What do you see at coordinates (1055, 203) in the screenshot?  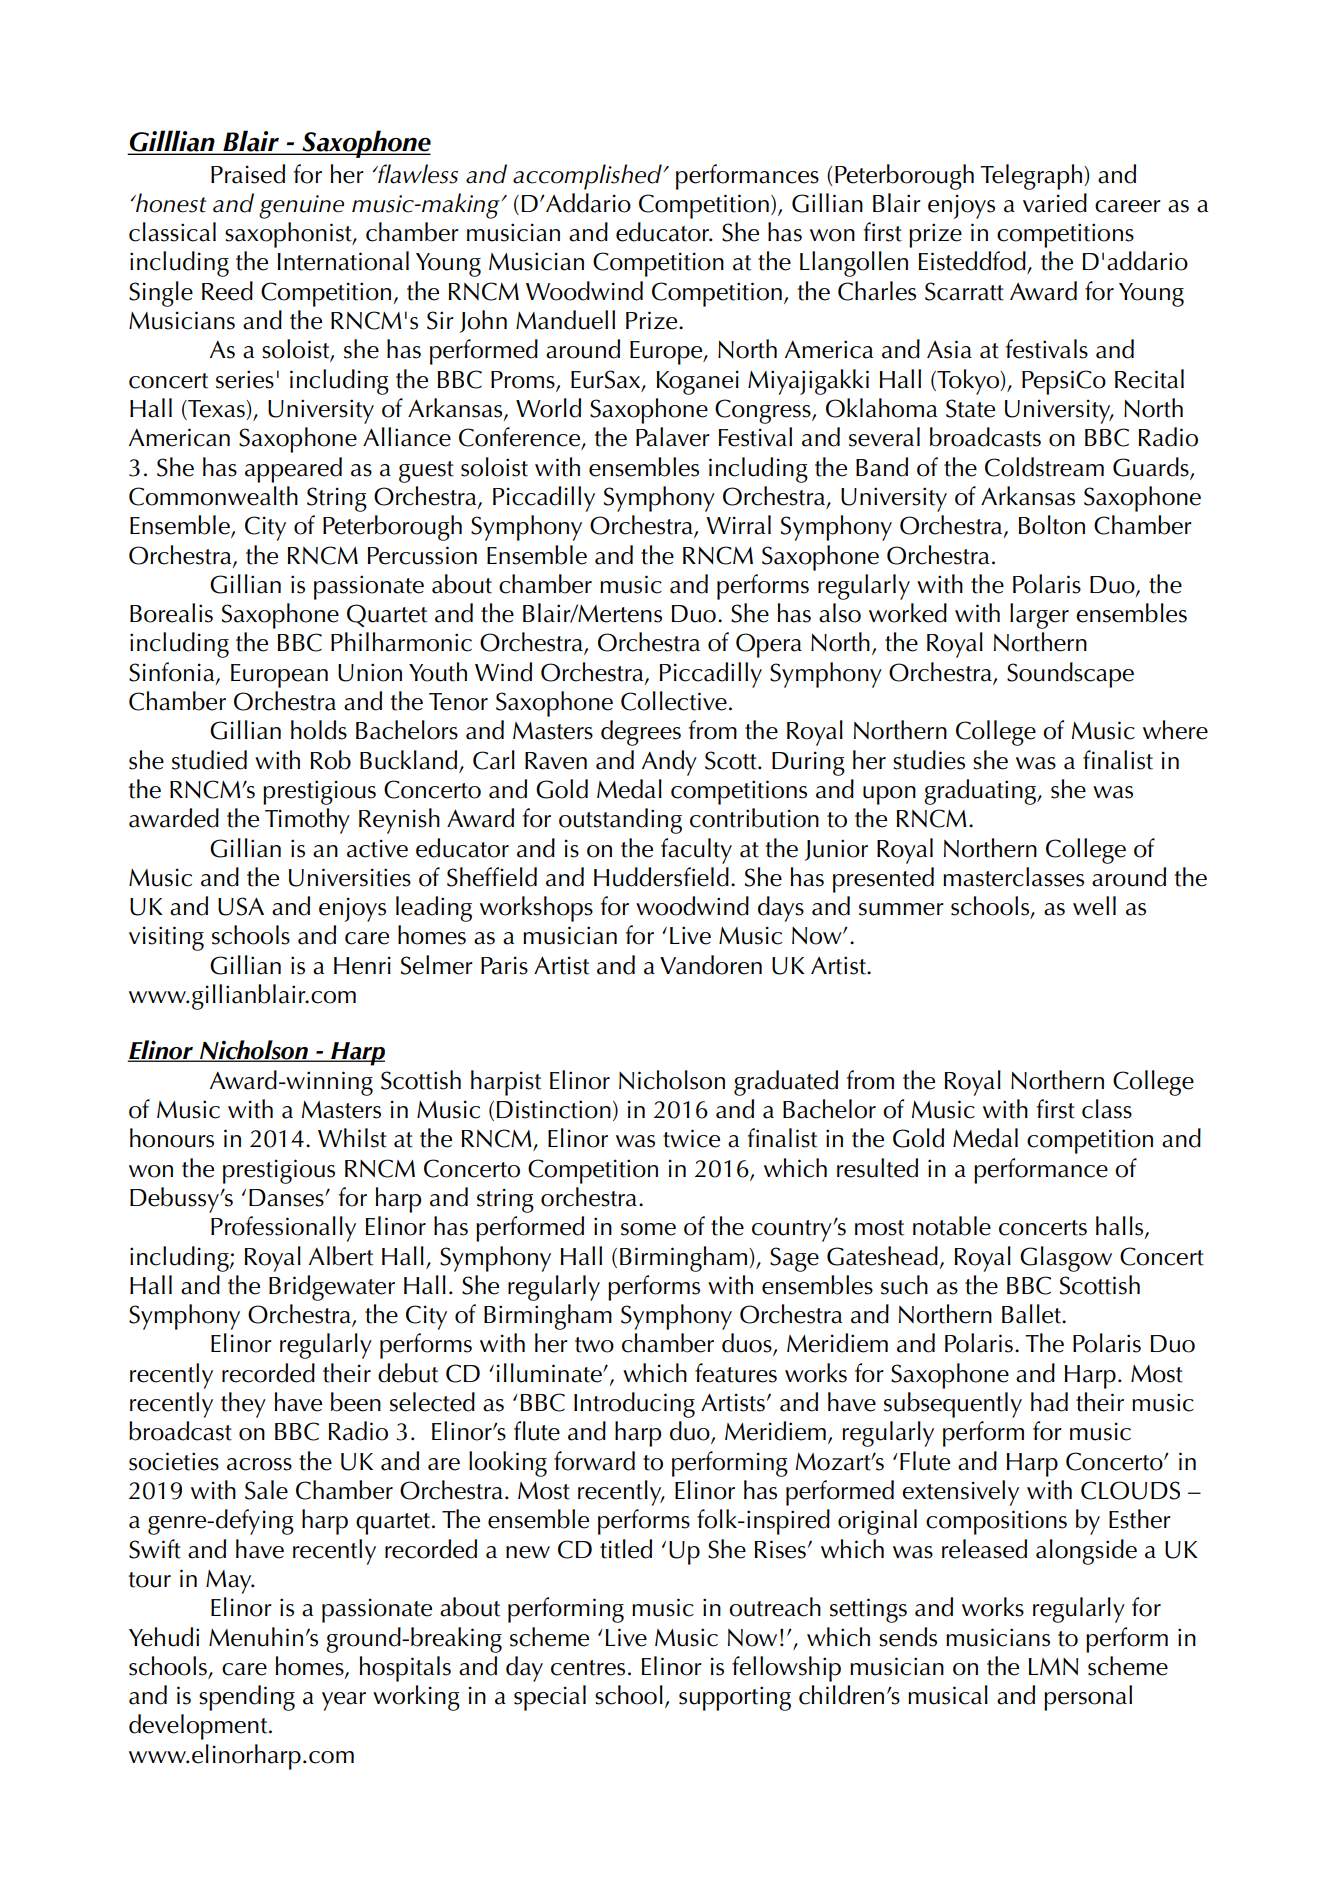 I see `varied` at bounding box center [1055, 203].
